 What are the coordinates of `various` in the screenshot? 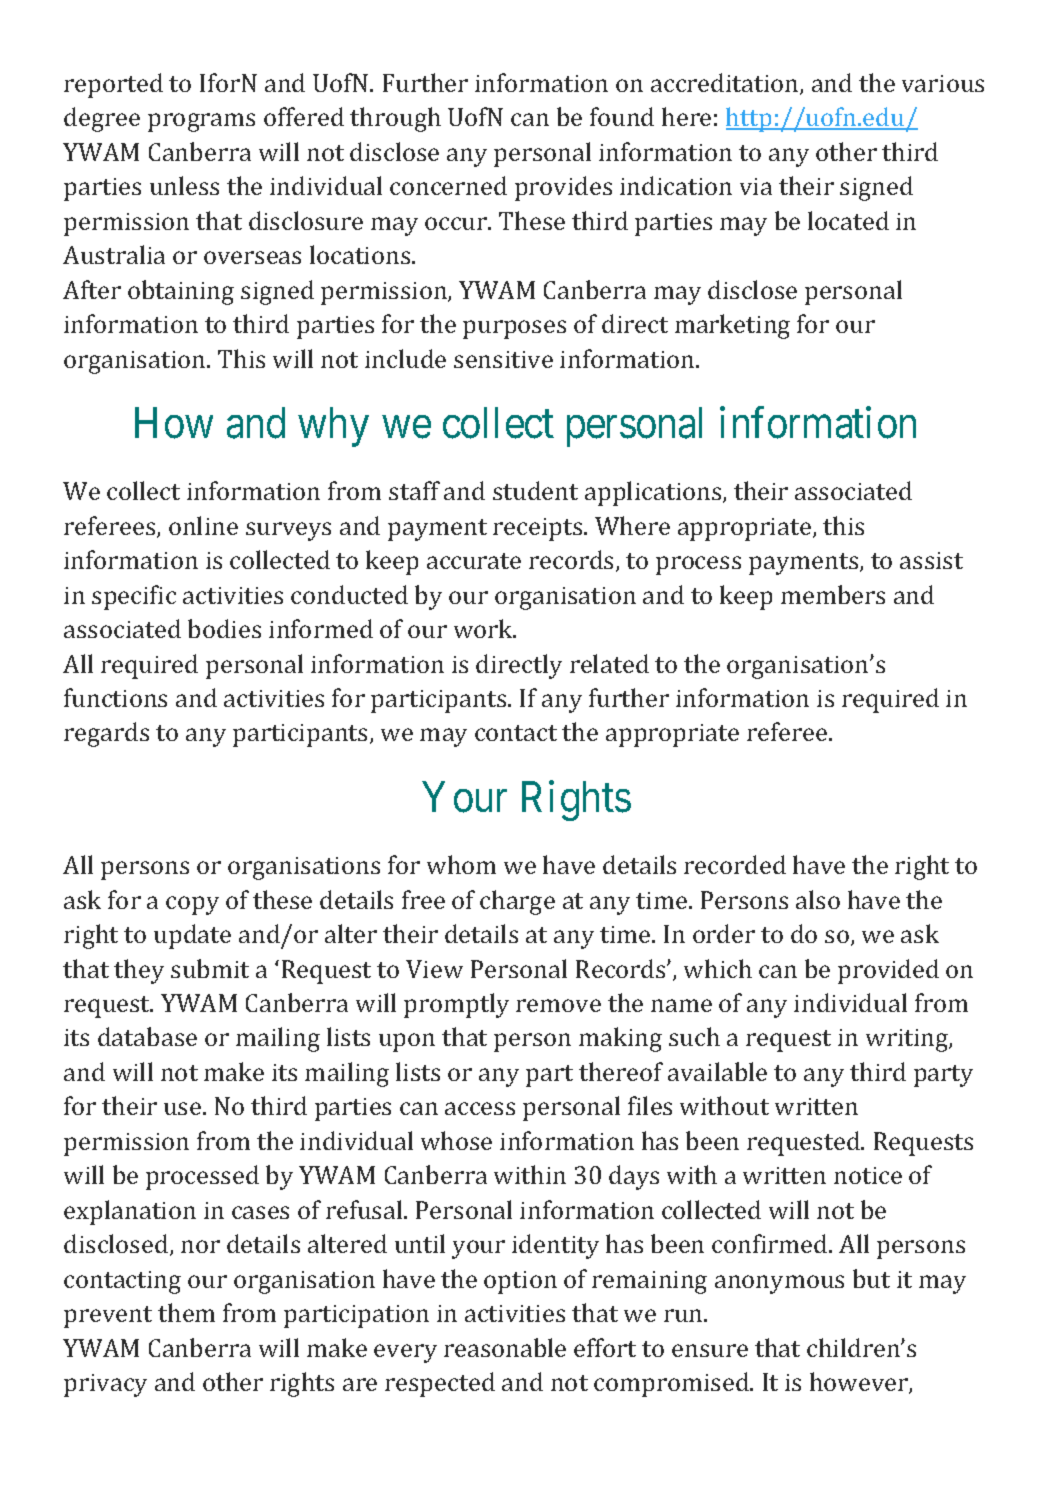 It's located at (943, 83).
